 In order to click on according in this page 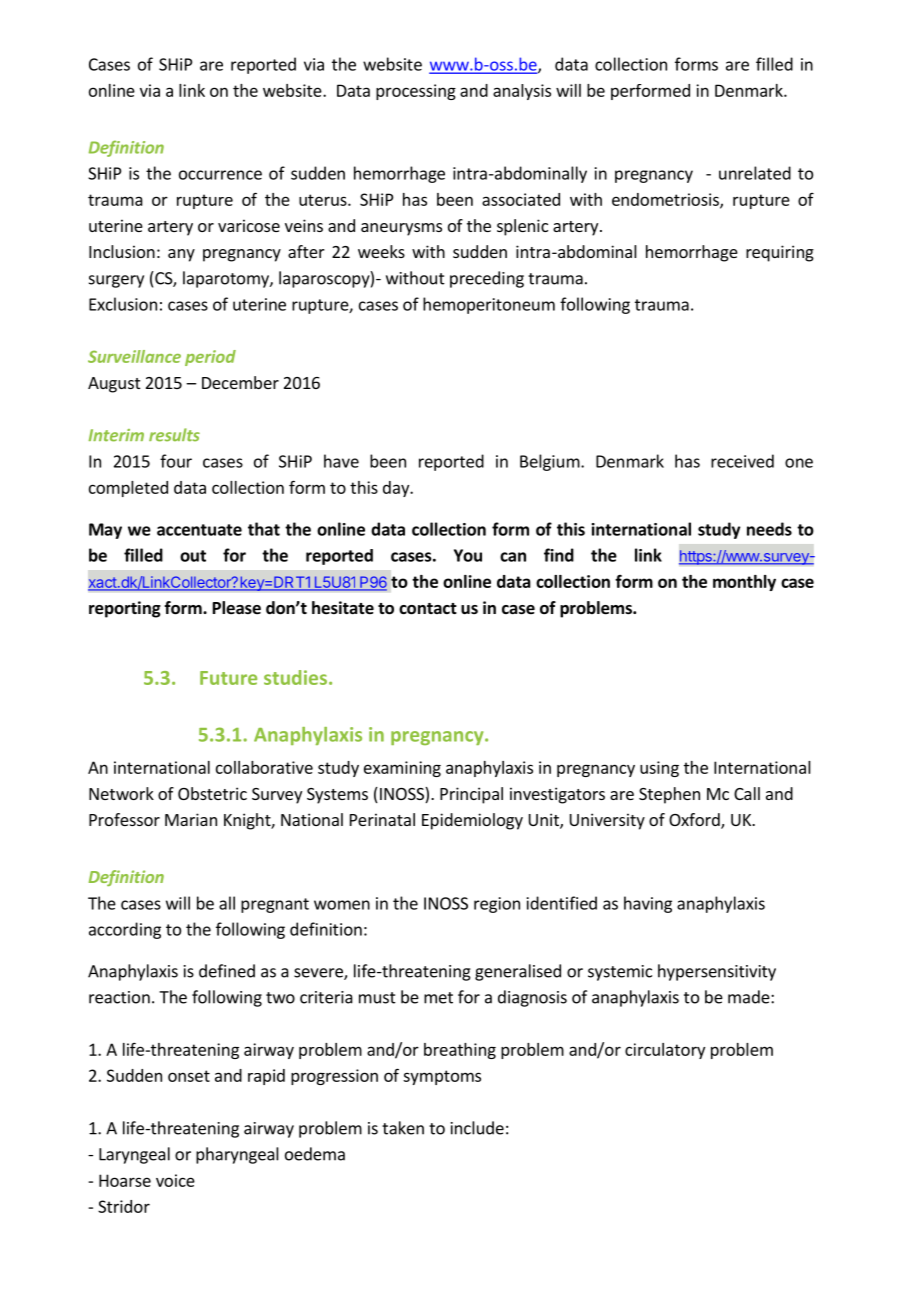, I will do `click(125, 930)`.
